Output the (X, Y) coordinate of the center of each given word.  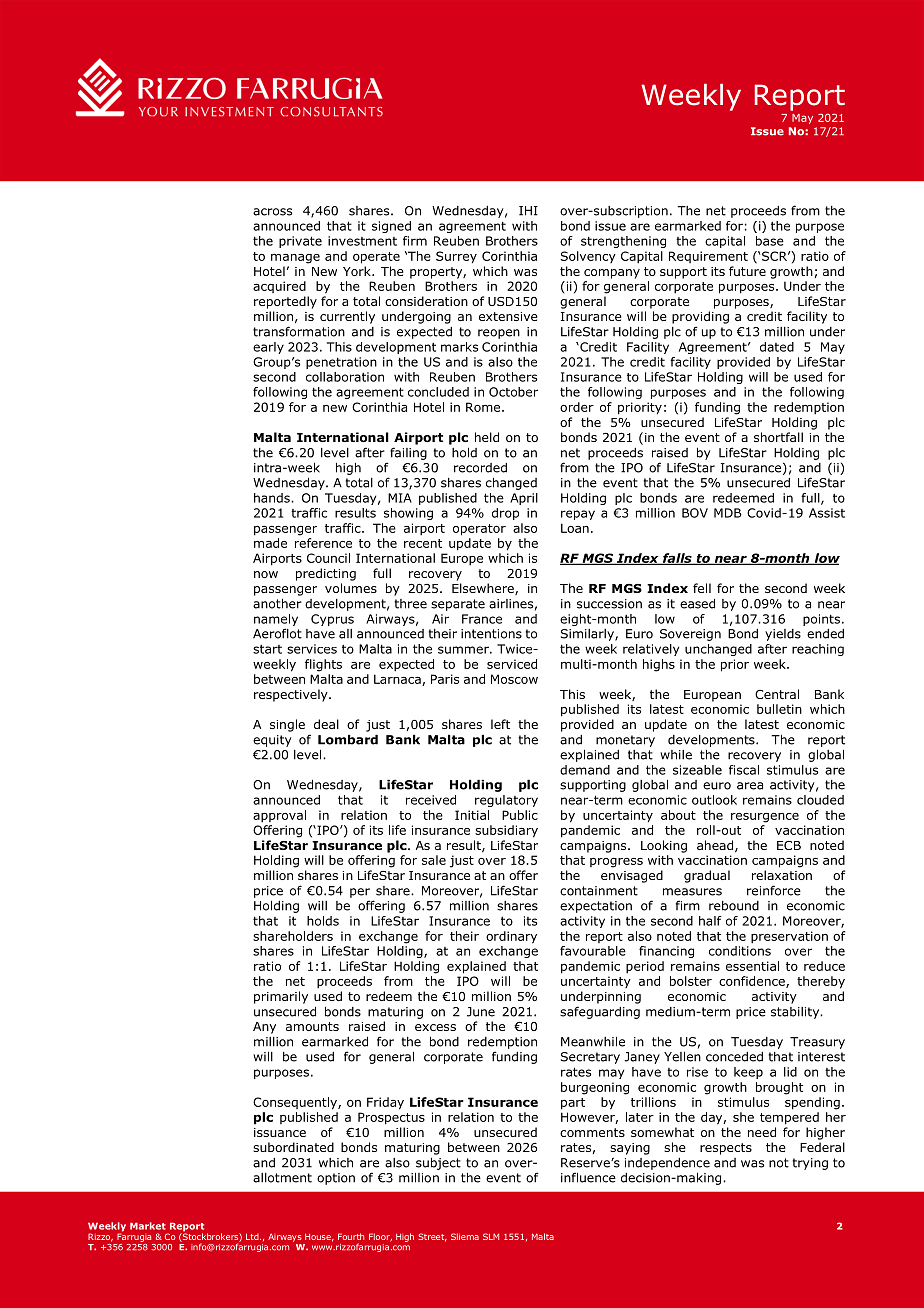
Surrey (456, 257)
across (272, 212)
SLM (491, 1236)
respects (726, 1149)
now (266, 574)
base (770, 241)
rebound (734, 906)
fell (702, 588)
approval (279, 816)
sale (434, 860)
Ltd (253, 1237)
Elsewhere (484, 589)
